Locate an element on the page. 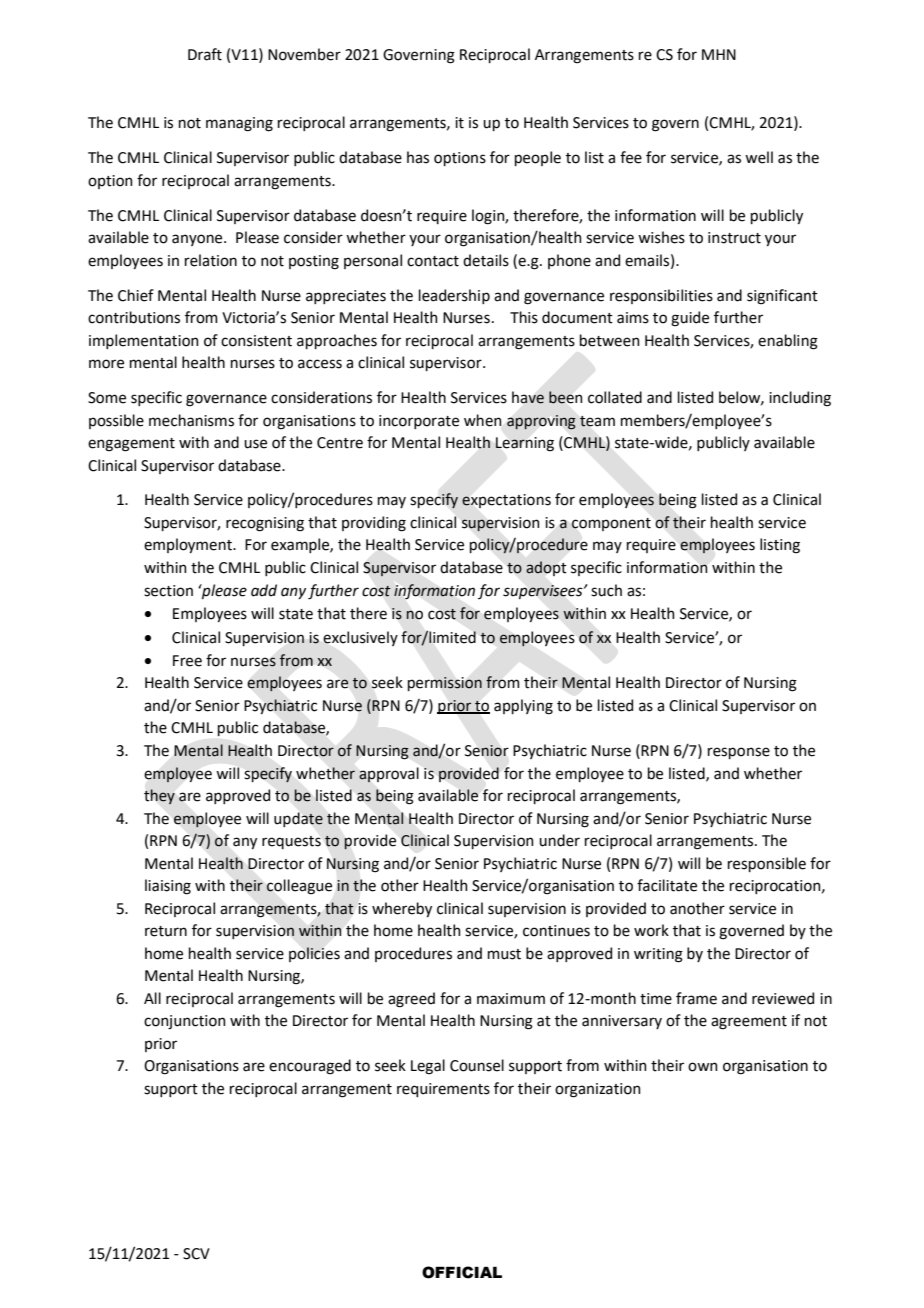 This image has height=1308, width=924. OFFICIAL is located at coordinates (462, 1272).
